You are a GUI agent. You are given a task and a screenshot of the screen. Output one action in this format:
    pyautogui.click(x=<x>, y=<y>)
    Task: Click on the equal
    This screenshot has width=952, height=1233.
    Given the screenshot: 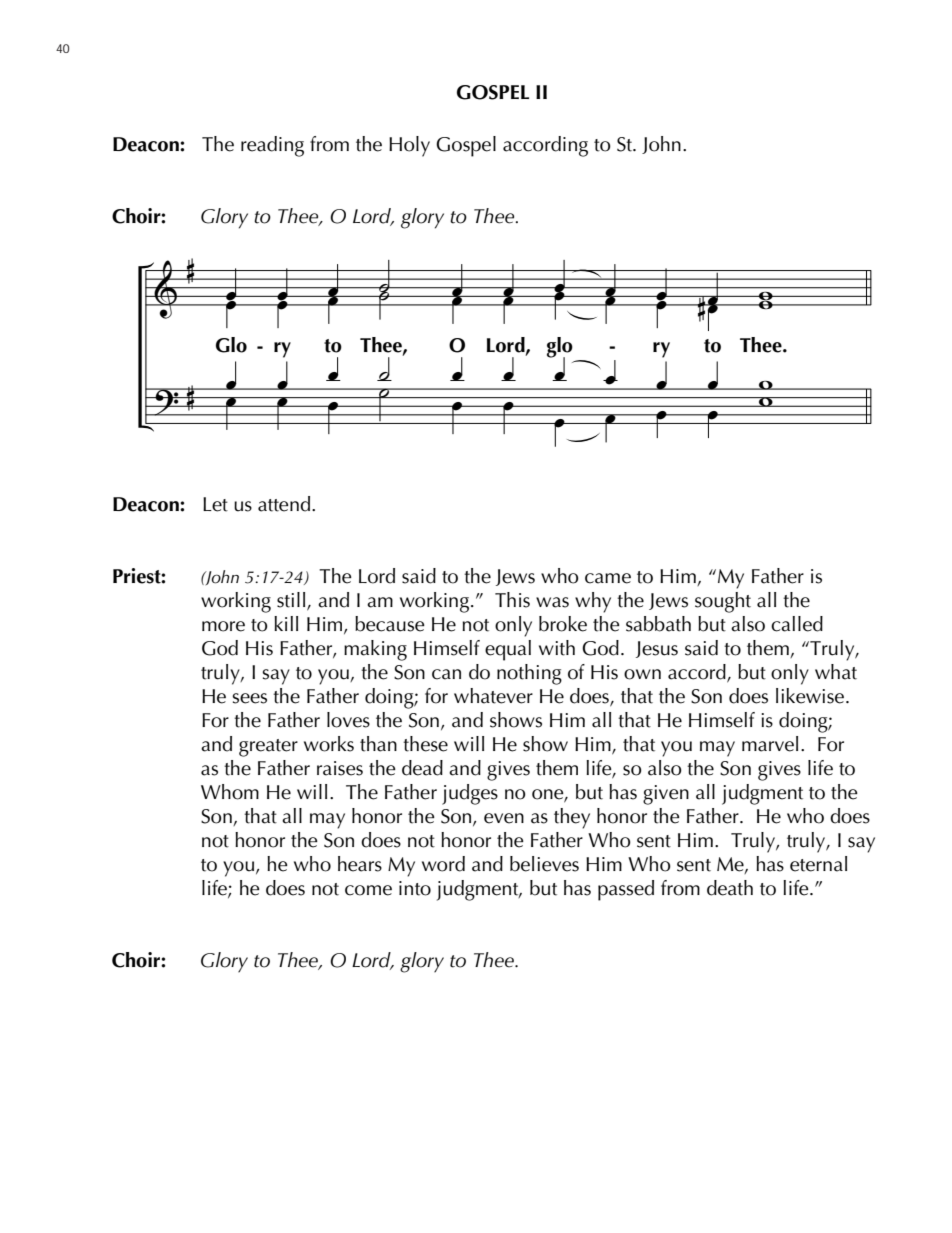 What is the action you would take?
    pyautogui.click(x=508, y=650)
